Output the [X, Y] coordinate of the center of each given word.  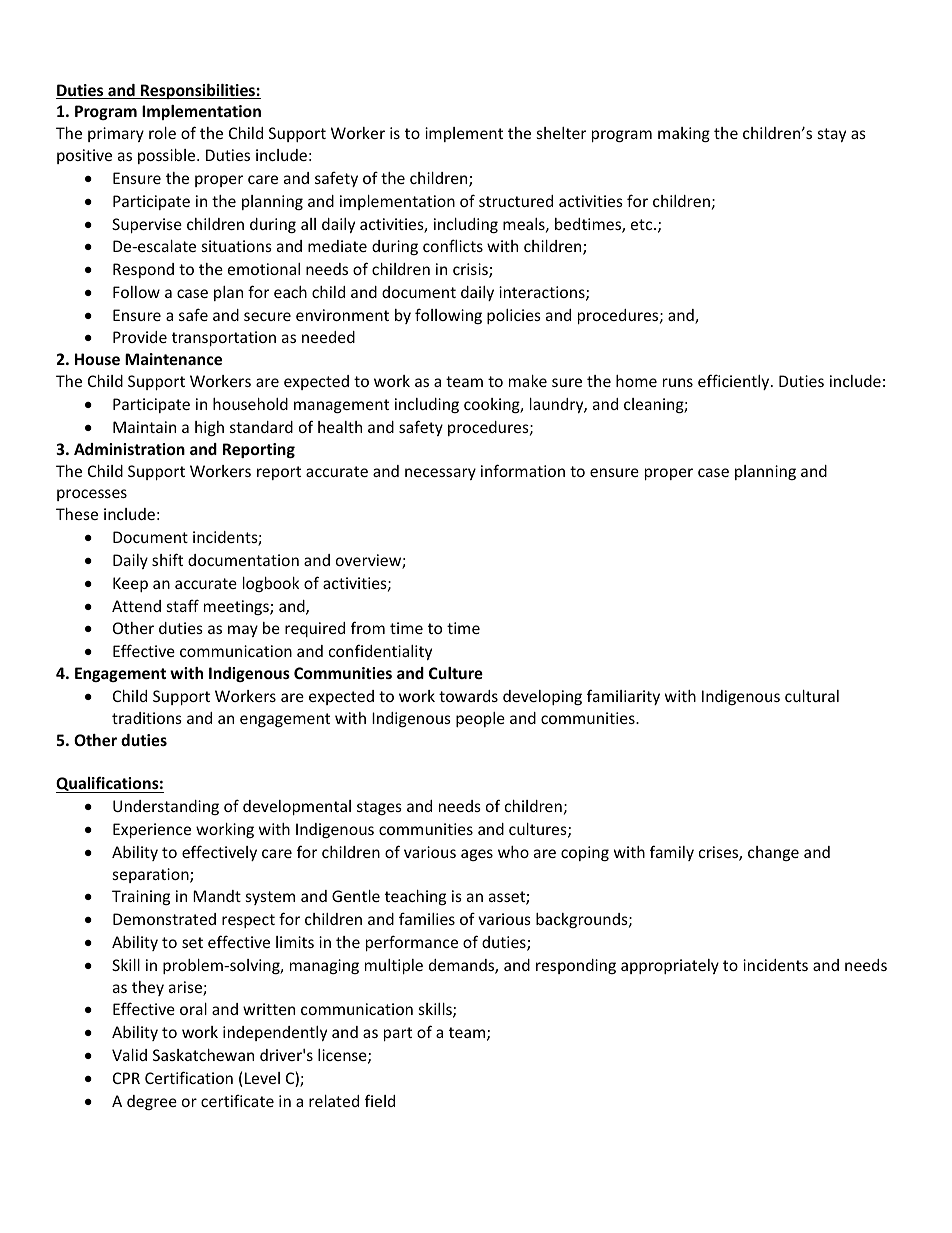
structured [516, 201]
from [368, 627]
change [773, 853]
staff [183, 605]
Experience [152, 830]
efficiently [735, 382]
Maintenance [173, 359]
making [684, 134]
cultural [812, 696]
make [528, 381]
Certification [189, 1077]
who [513, 852]
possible [168, 156]
